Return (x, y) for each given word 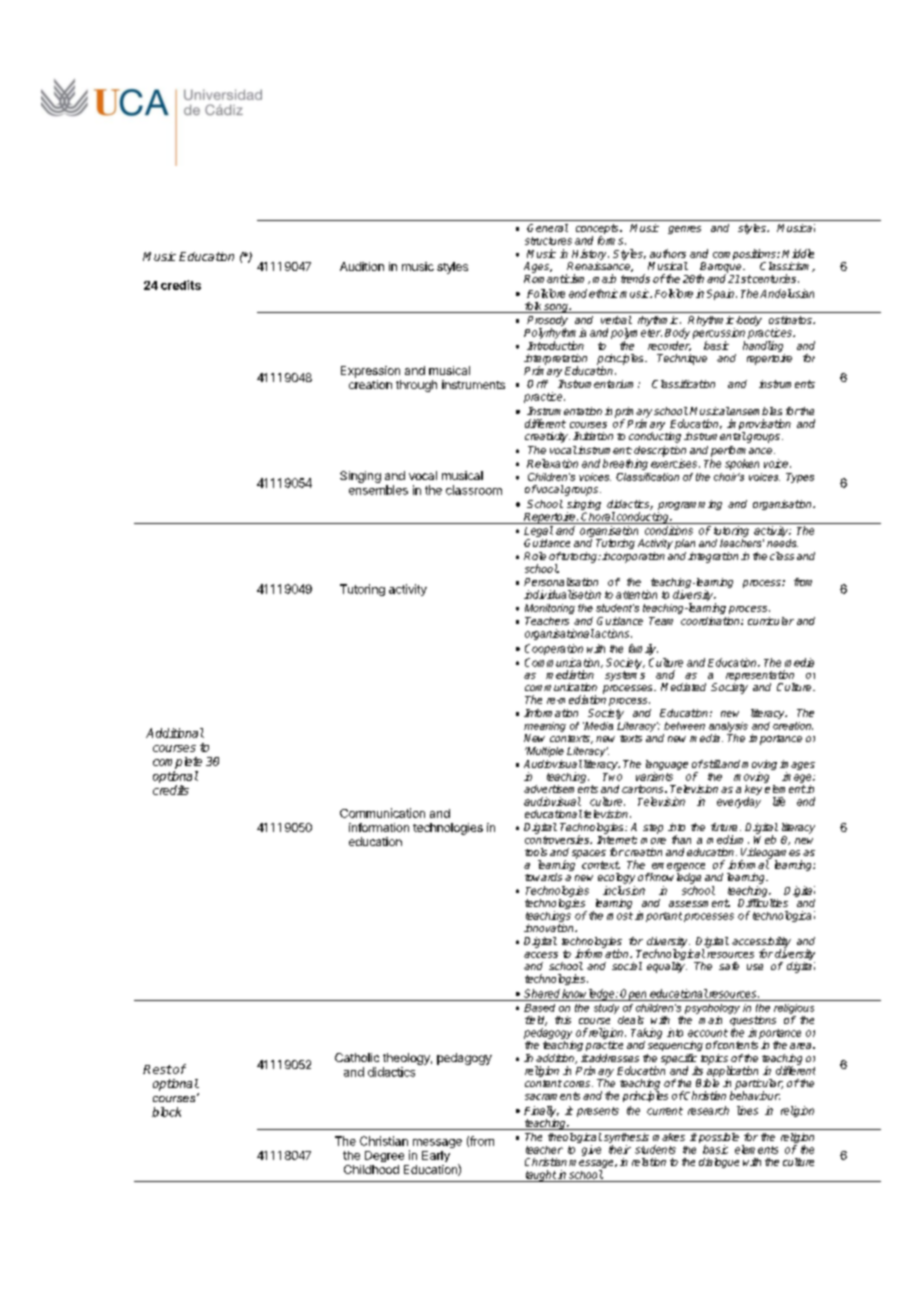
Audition (362, 266)
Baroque (722, 268)
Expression (370, 372)
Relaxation (552, 463)
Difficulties (763, 901)
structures (548, 241)
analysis (728, 727)
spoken (742, 464)
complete (177, 763)
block (166, 1112)
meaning (545, 727)
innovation (550, 928)
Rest (157, 1069)
